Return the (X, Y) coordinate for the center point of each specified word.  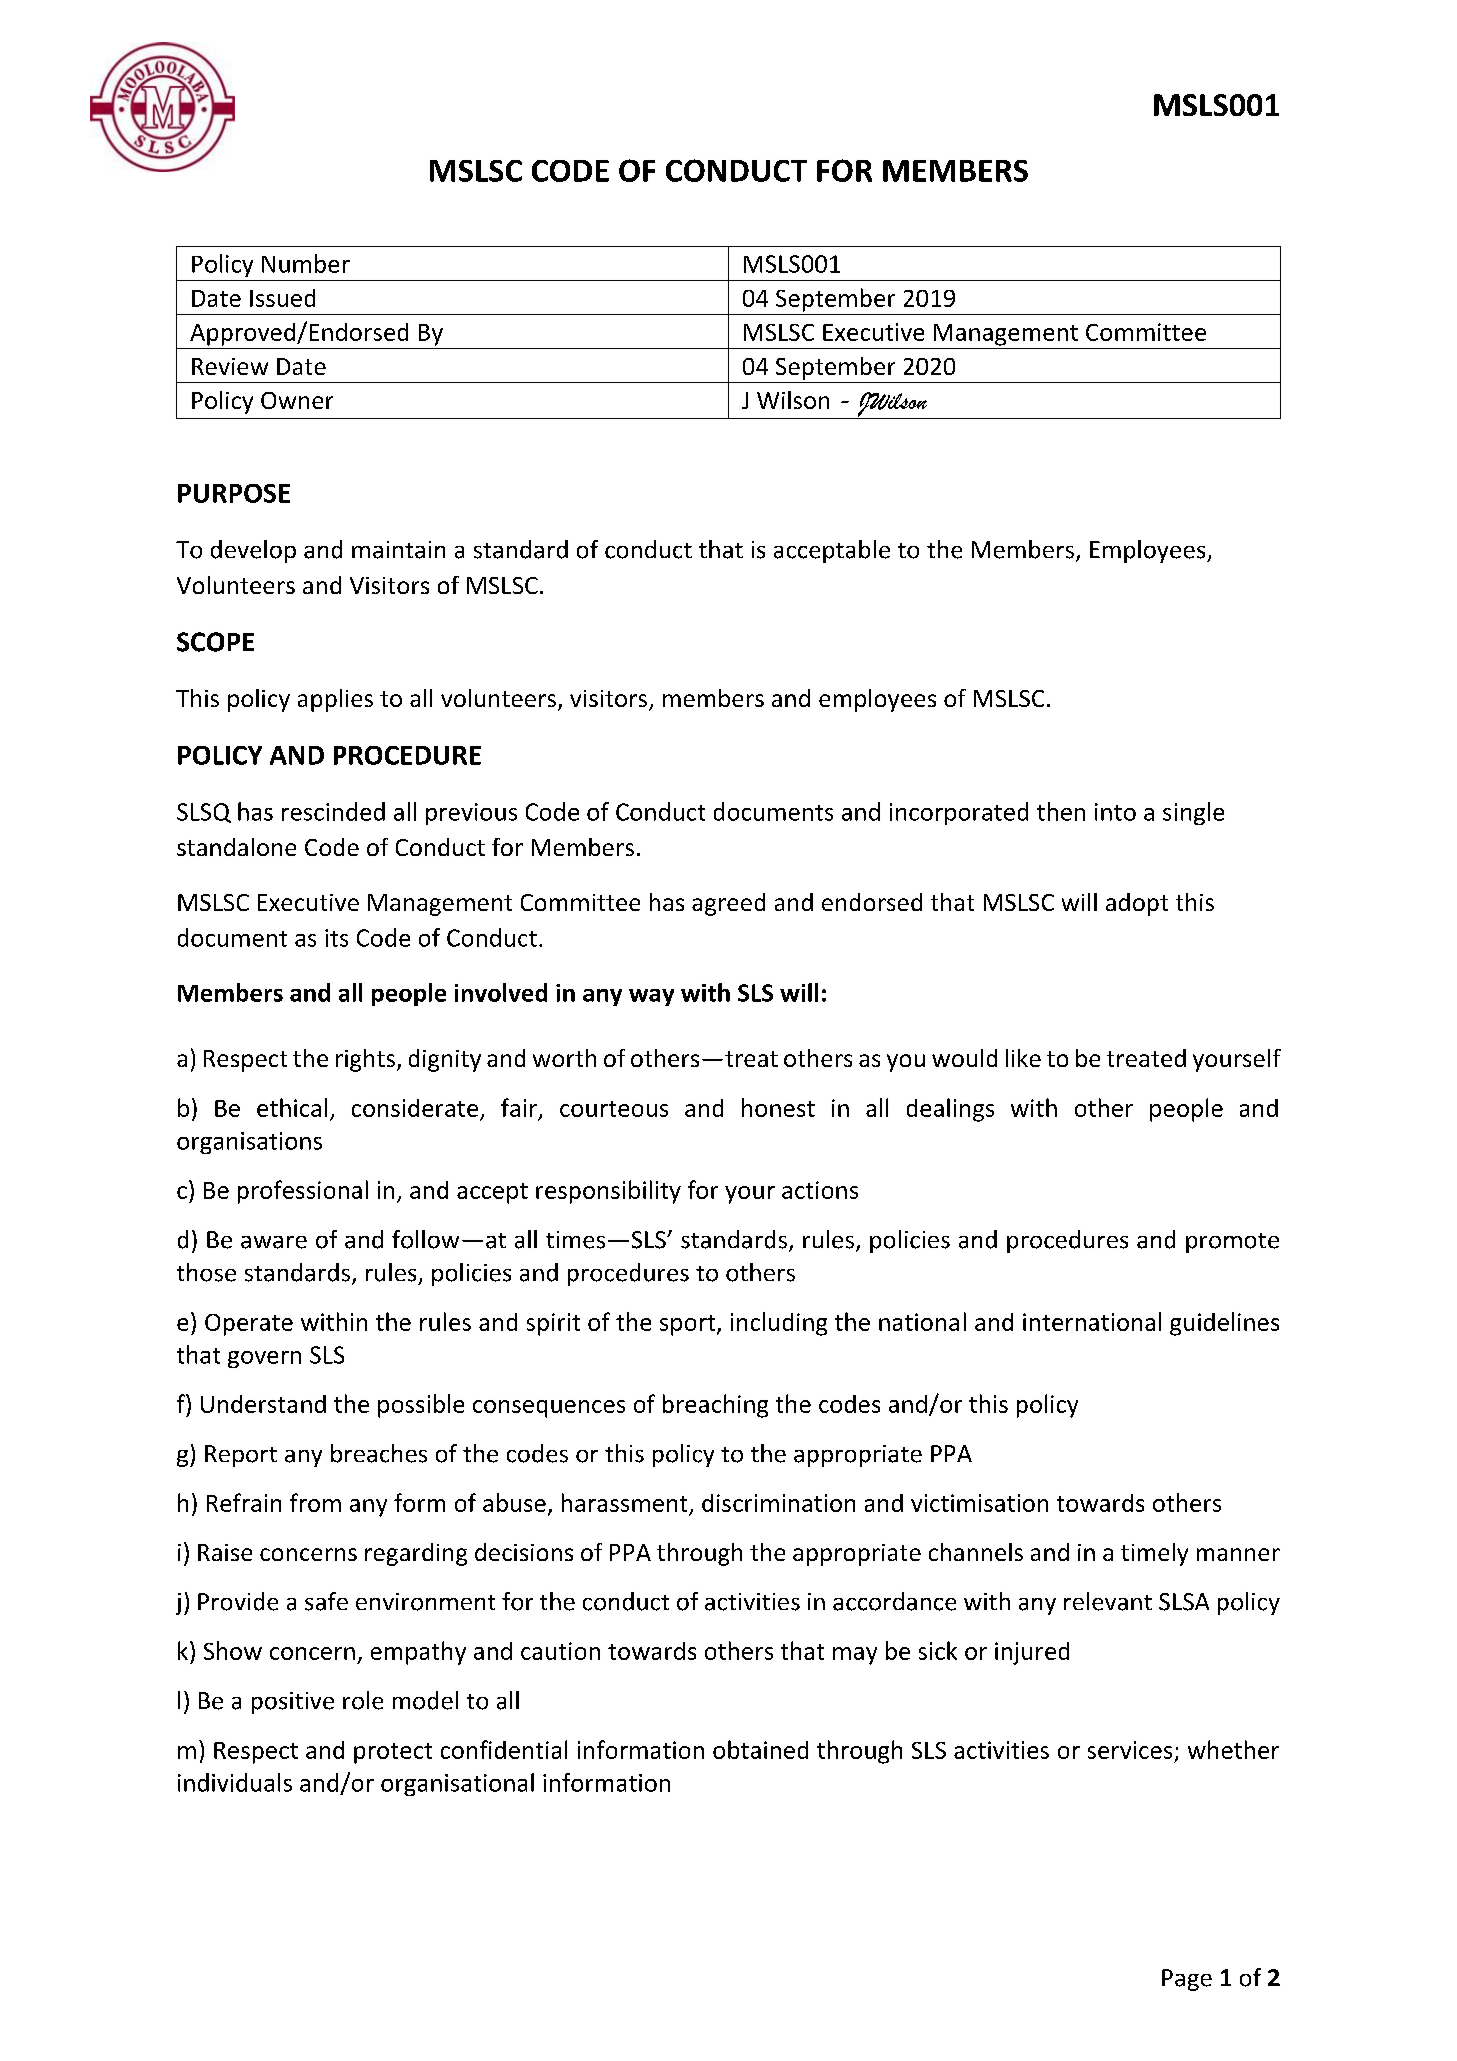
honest (778, 1107)
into (1115, 812)
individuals (235, 1782)
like (1023, 1058)
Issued (282, 298)
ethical (292, 1107)
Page (1187, 1980)
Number (306, 263)
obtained (760, 1749)
